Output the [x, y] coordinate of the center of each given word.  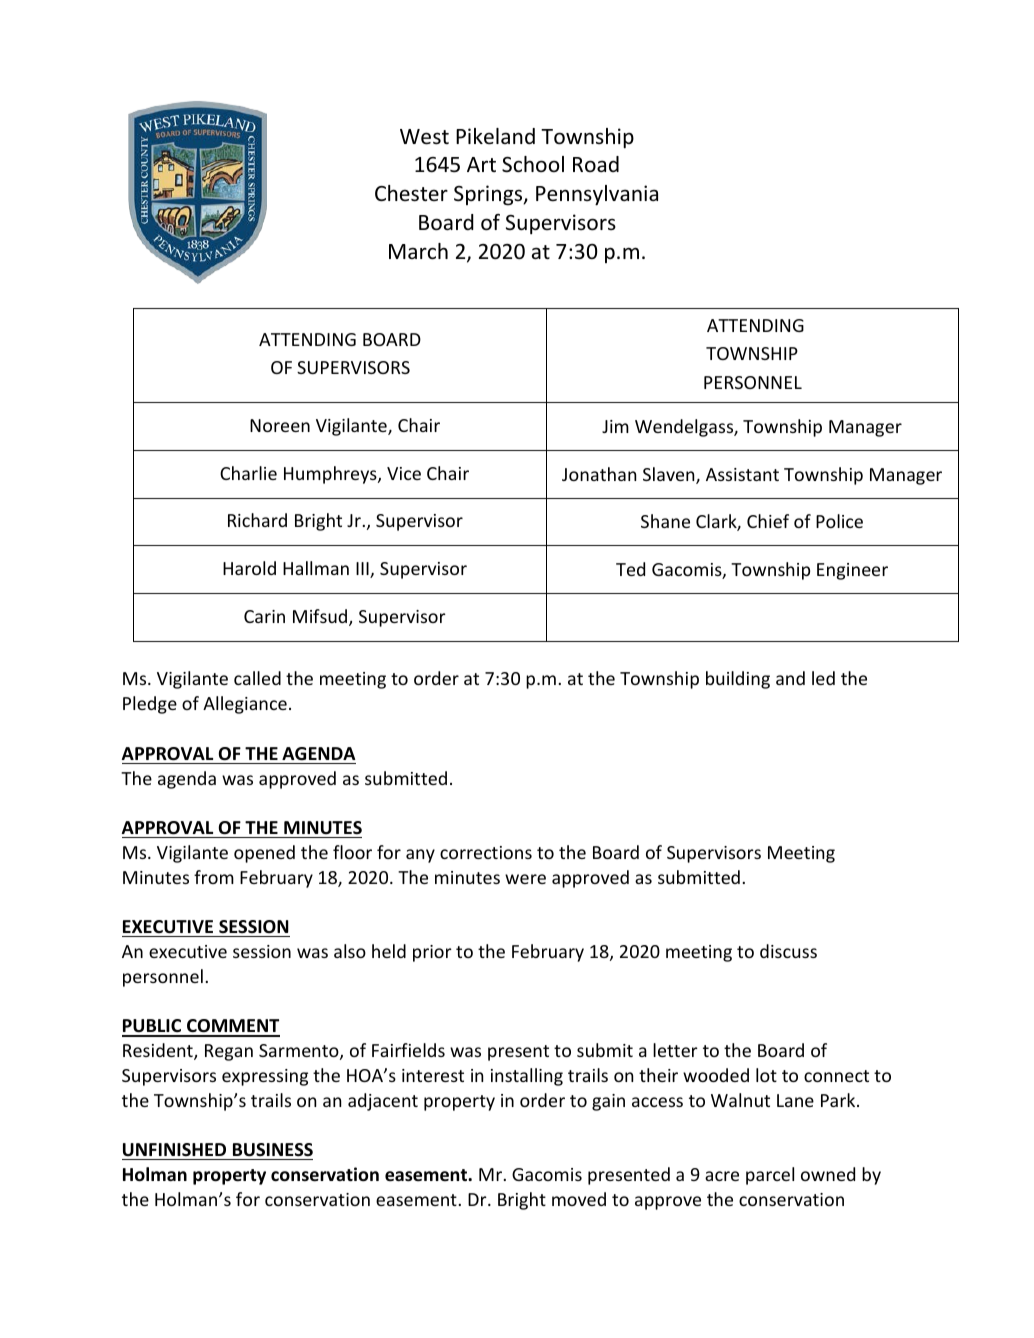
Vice [404, 473]
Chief [768, 521]
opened [264, 854]
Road [596, 164]
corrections [486, 852]
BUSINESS [273, 1150]
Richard [257, 520]
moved [579, 1199]
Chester [411, 193]
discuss [788, 951]
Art [481, 164]
